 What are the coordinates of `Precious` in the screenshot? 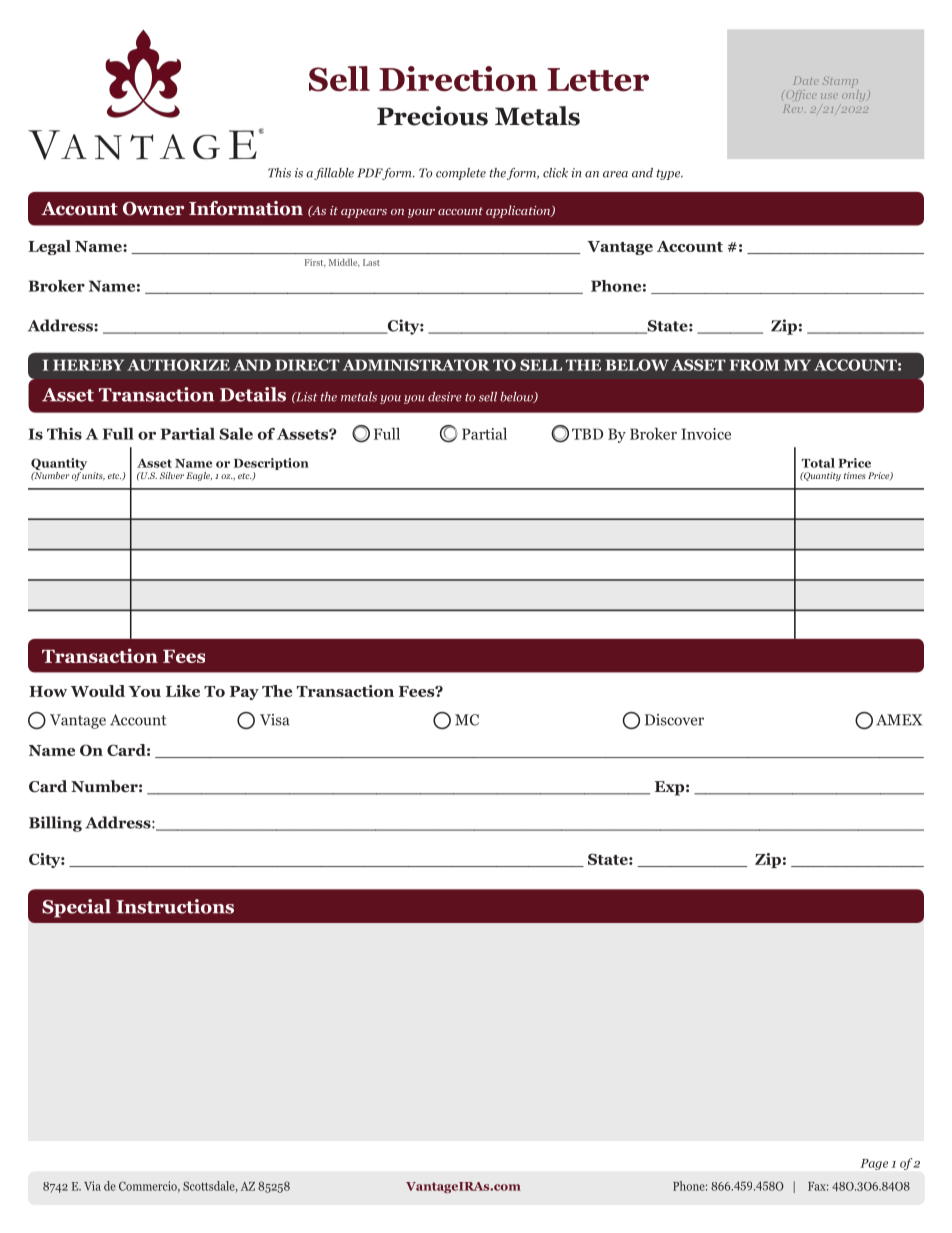 It's located at (432, 116).
